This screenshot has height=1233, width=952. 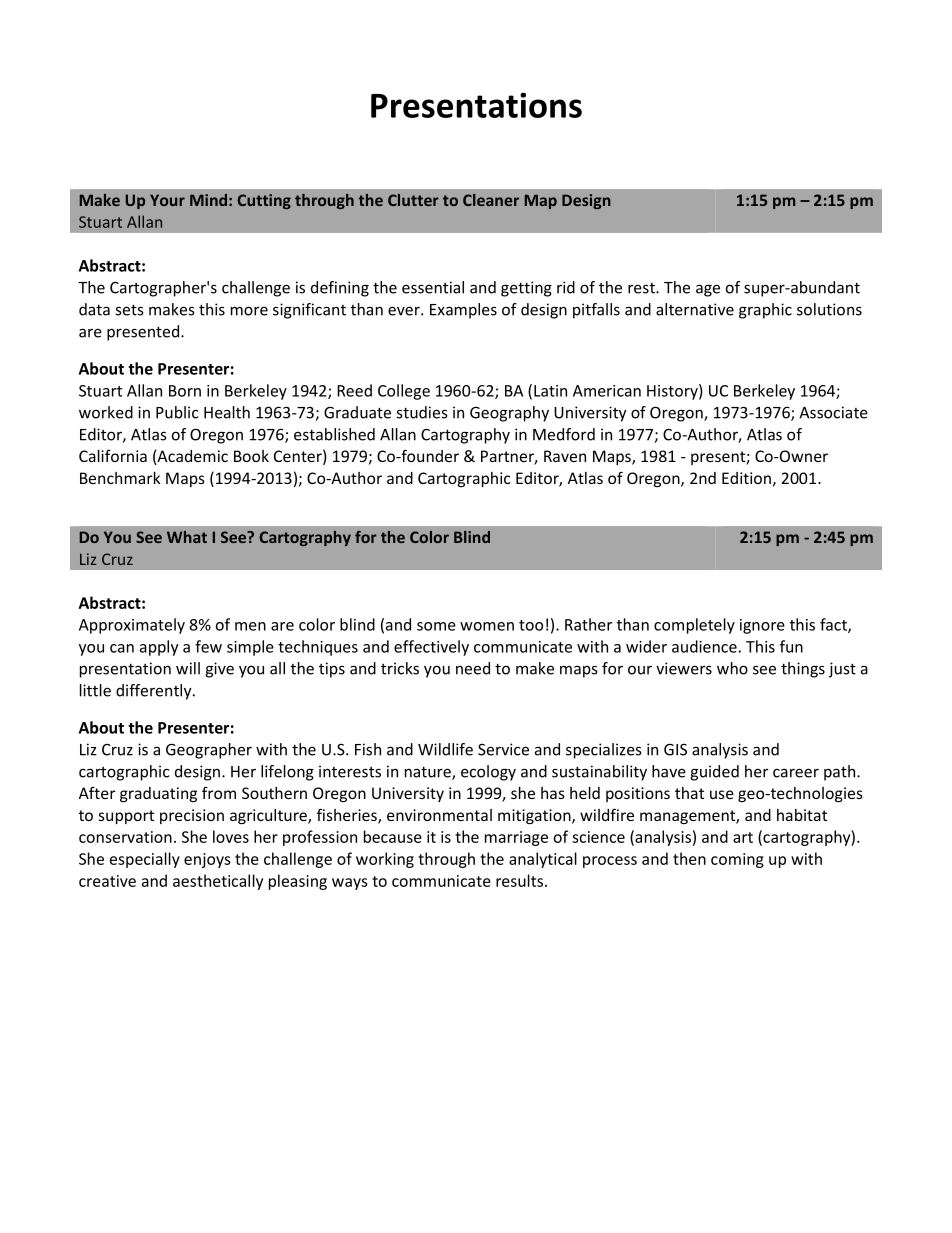 I want to click on Associate, so click(x=833, y=412).
